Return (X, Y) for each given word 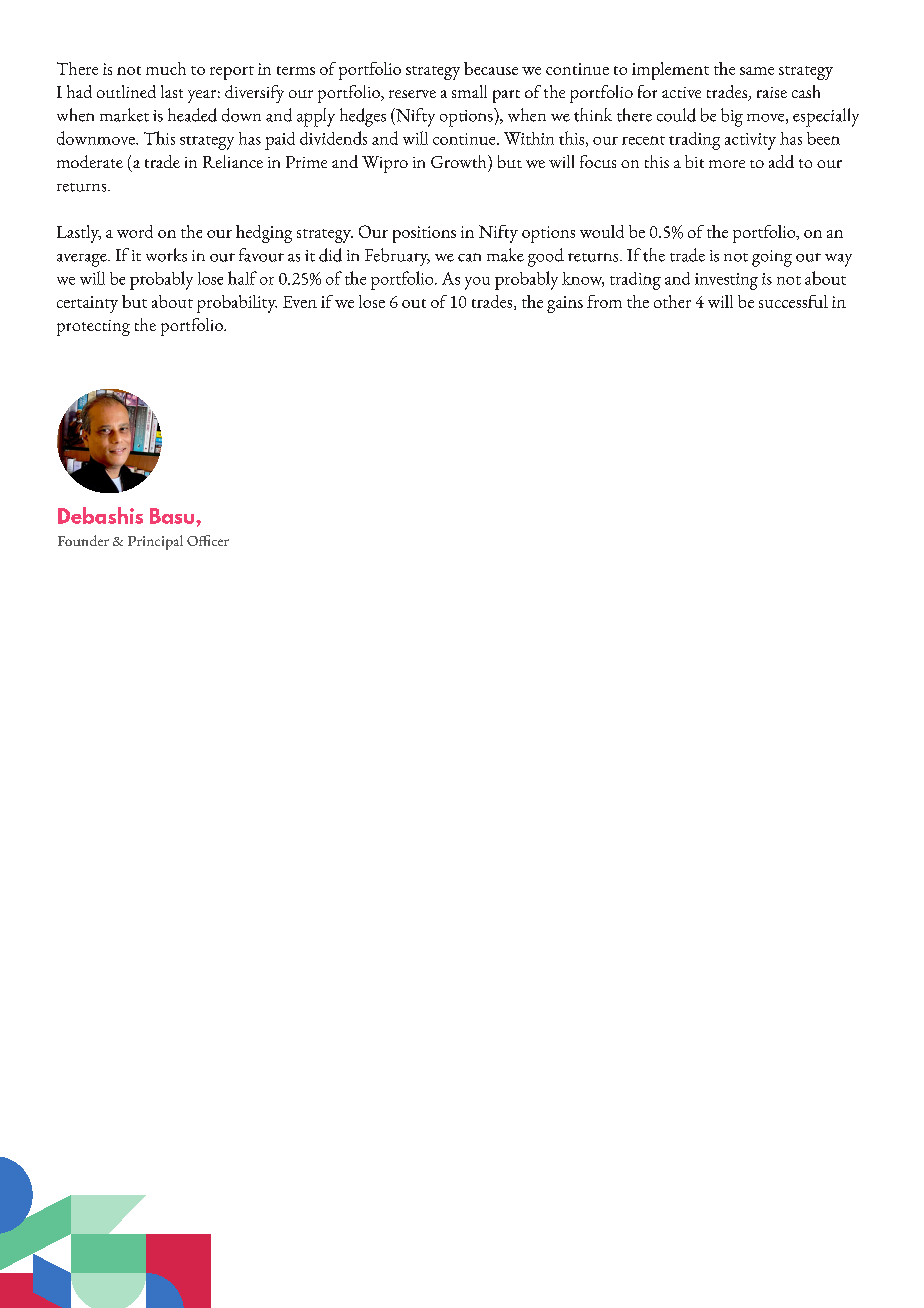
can (469, 257)
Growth (460, 161)
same (757, 71)
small (469, 91)
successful (793, 301)
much (166, 68)
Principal (155, 542)
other (672, 301)
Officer (208, 540)
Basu (173, 516)
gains (565, 304)
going (772, 258)
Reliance (233, 161)
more (727, 164)
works (166, 255)
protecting (93, 328)
